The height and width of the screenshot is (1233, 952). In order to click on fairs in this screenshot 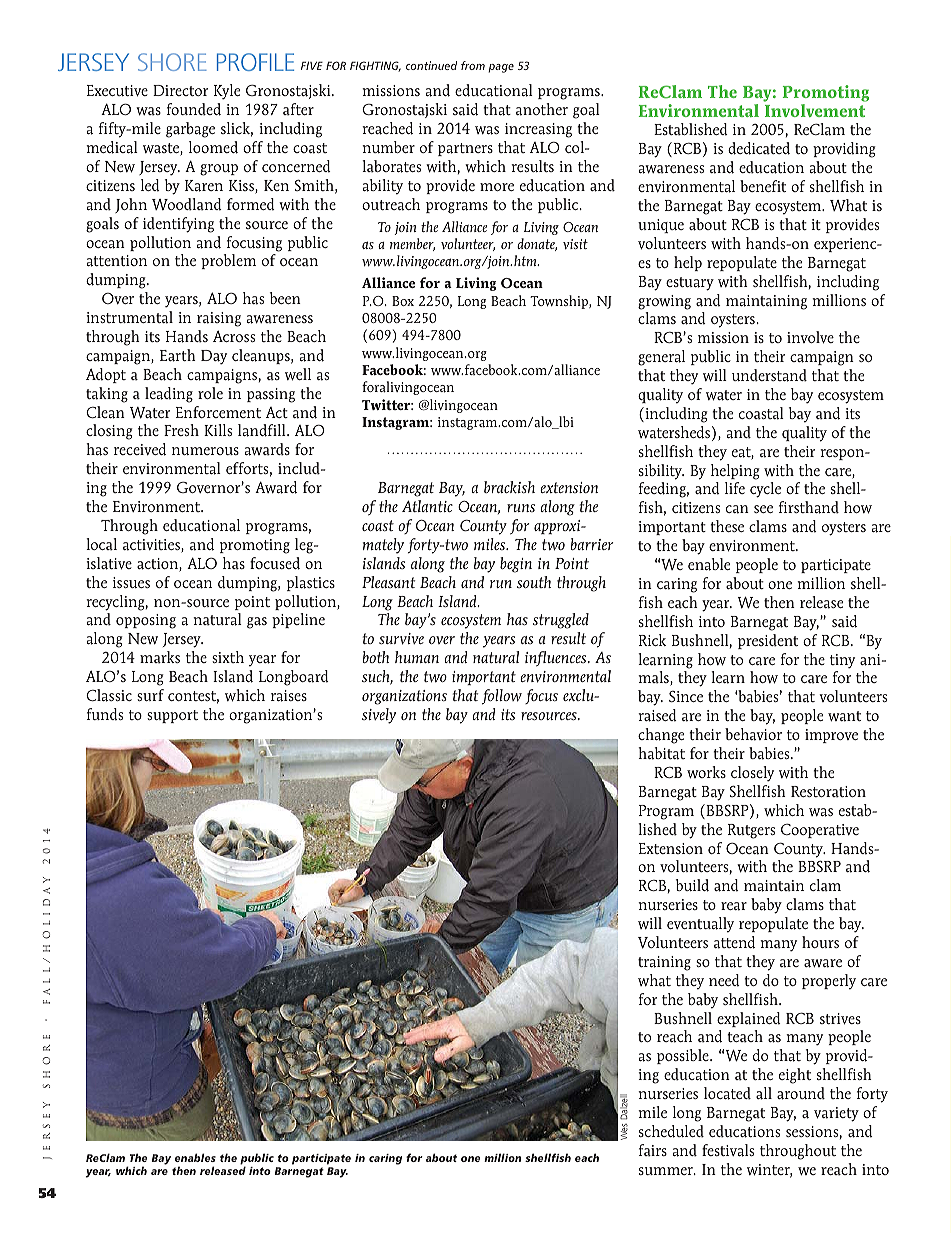, I will do `click(653, 1150)`.
